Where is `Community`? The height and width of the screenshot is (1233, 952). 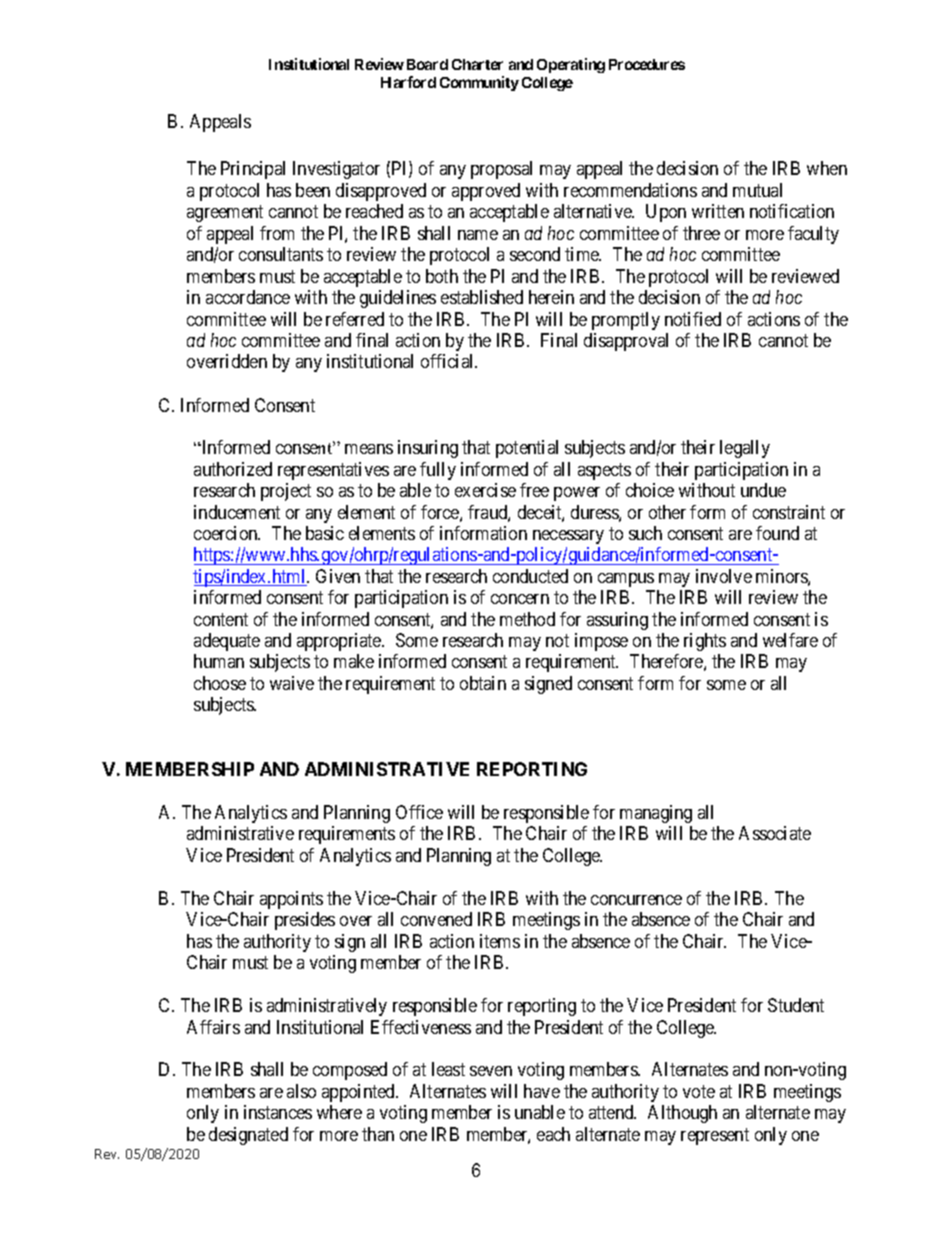
Community is located at coordinates (479, 83).
